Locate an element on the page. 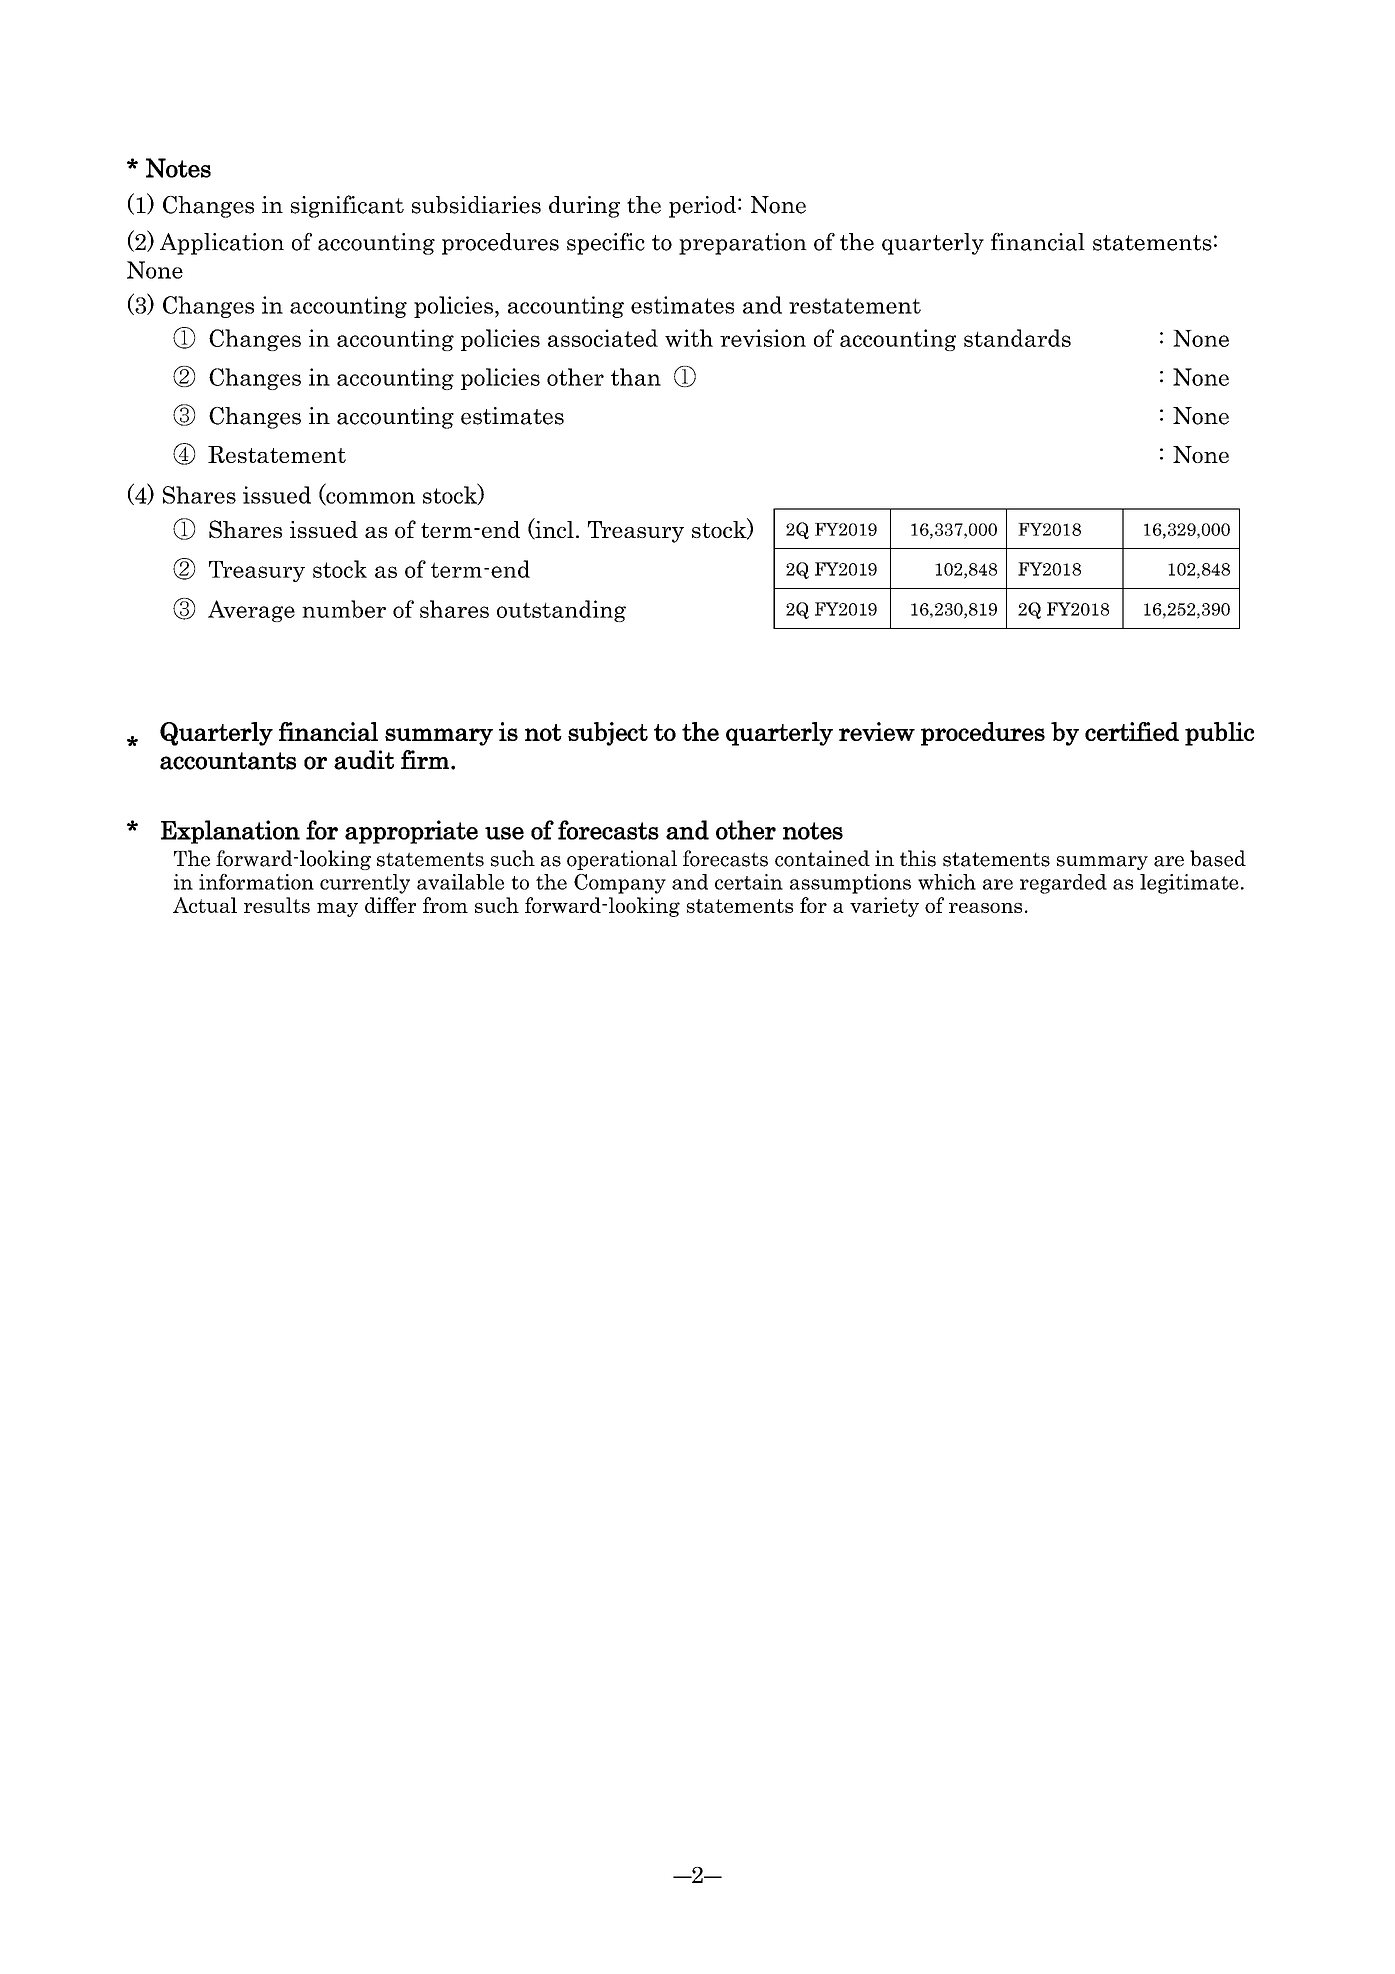 This image has height=1974, width=1395. public is located at coordinates (1219, 734).
